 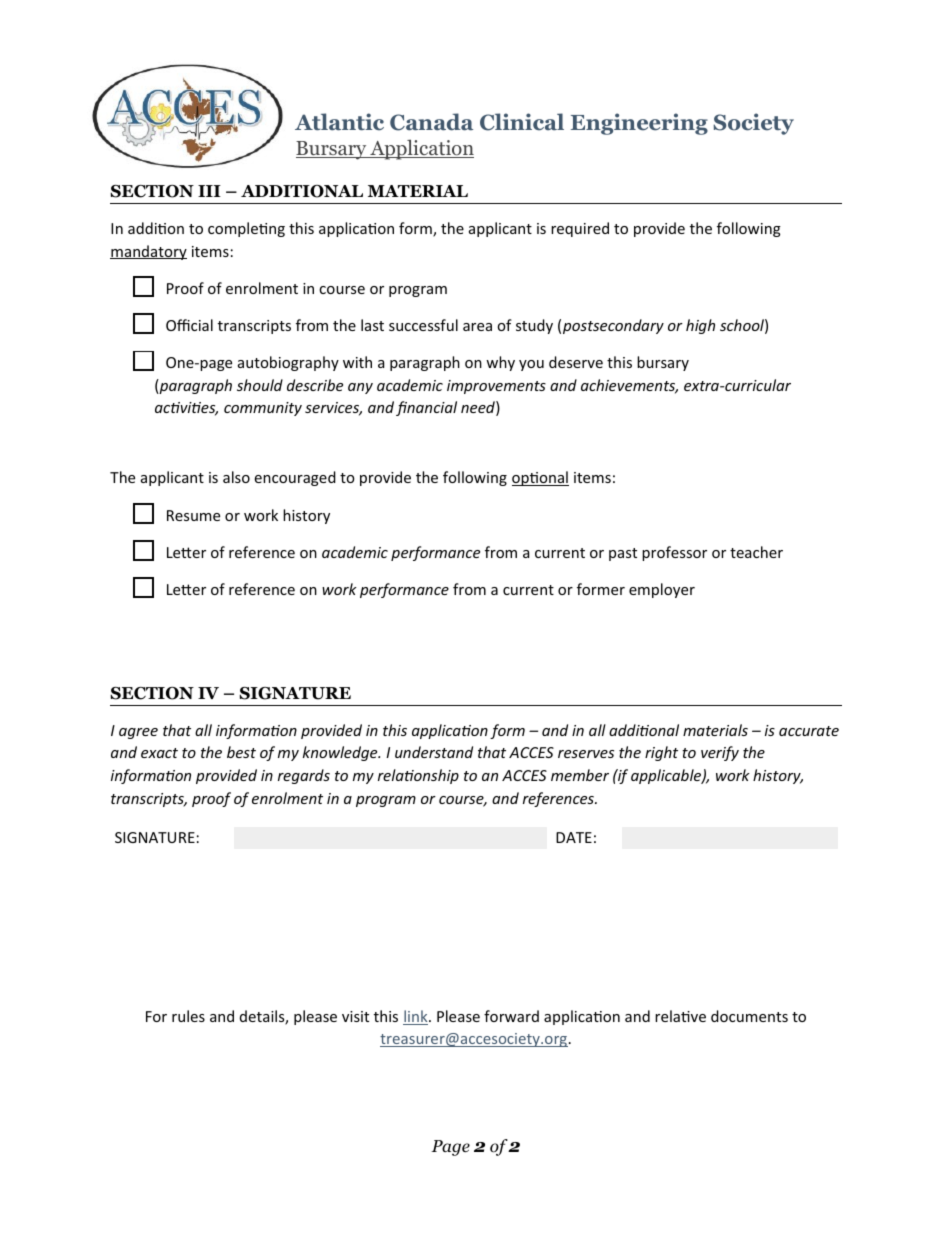 What do you see at coordinates (263, 409) in the screenshot?
I see `community` at bounding box center [263, 409].
